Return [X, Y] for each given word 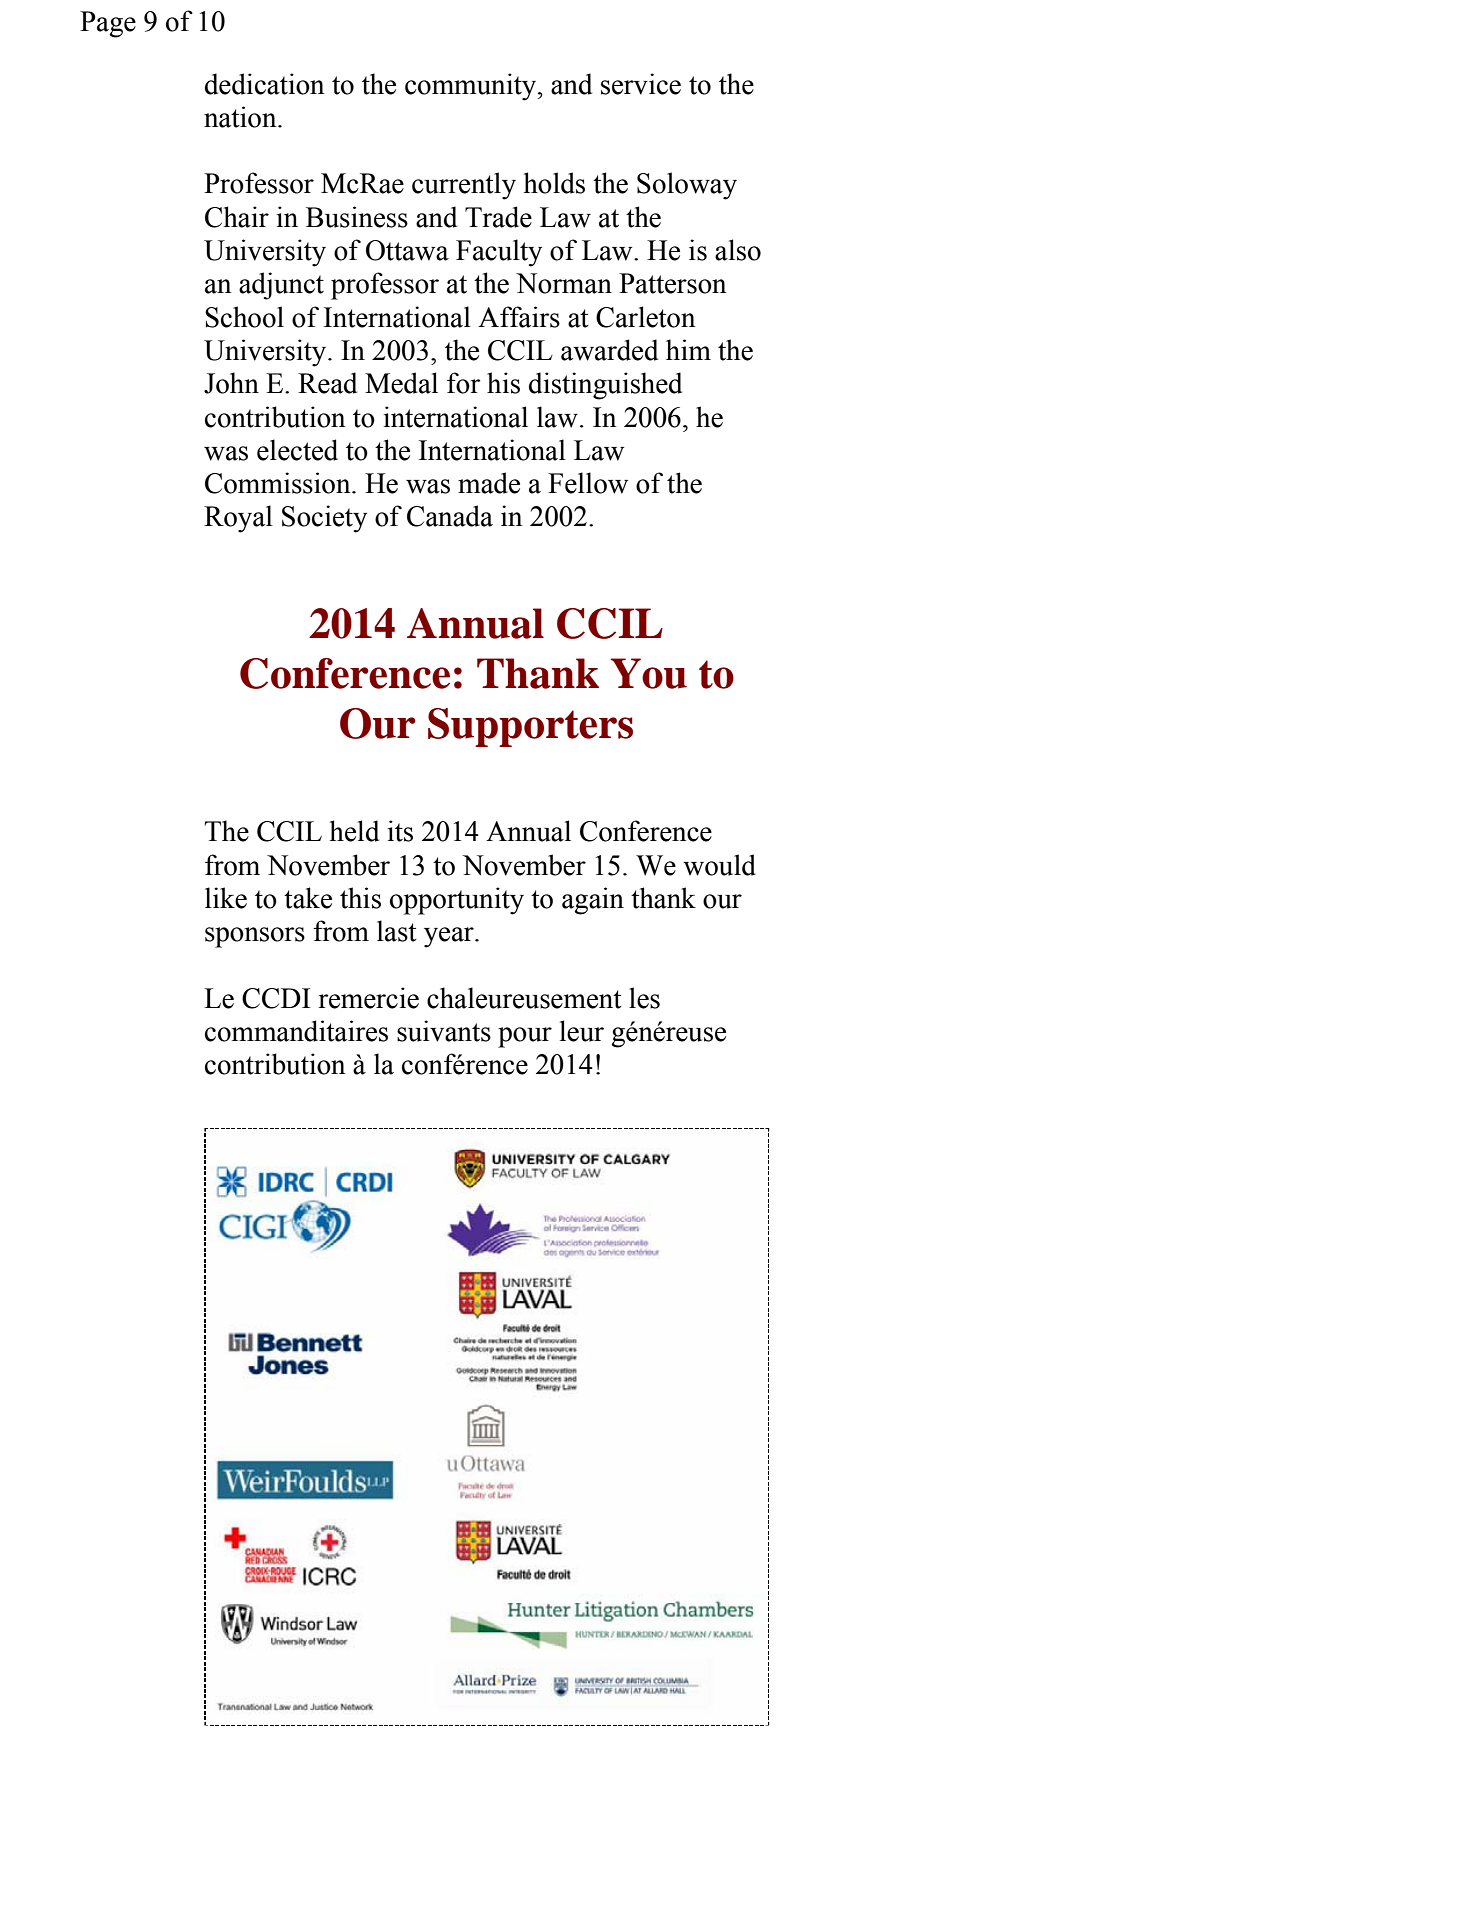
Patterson [673, 283]
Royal [238, 519]
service [641, 84]
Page [108, 24]
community [472, 87]
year [450, 937]
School [244, 317]
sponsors [255, 937]
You [649, 673]
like [226, 898]
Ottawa [407, 250]
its [400, 831]
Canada [450, 516]
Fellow [588, 483]
